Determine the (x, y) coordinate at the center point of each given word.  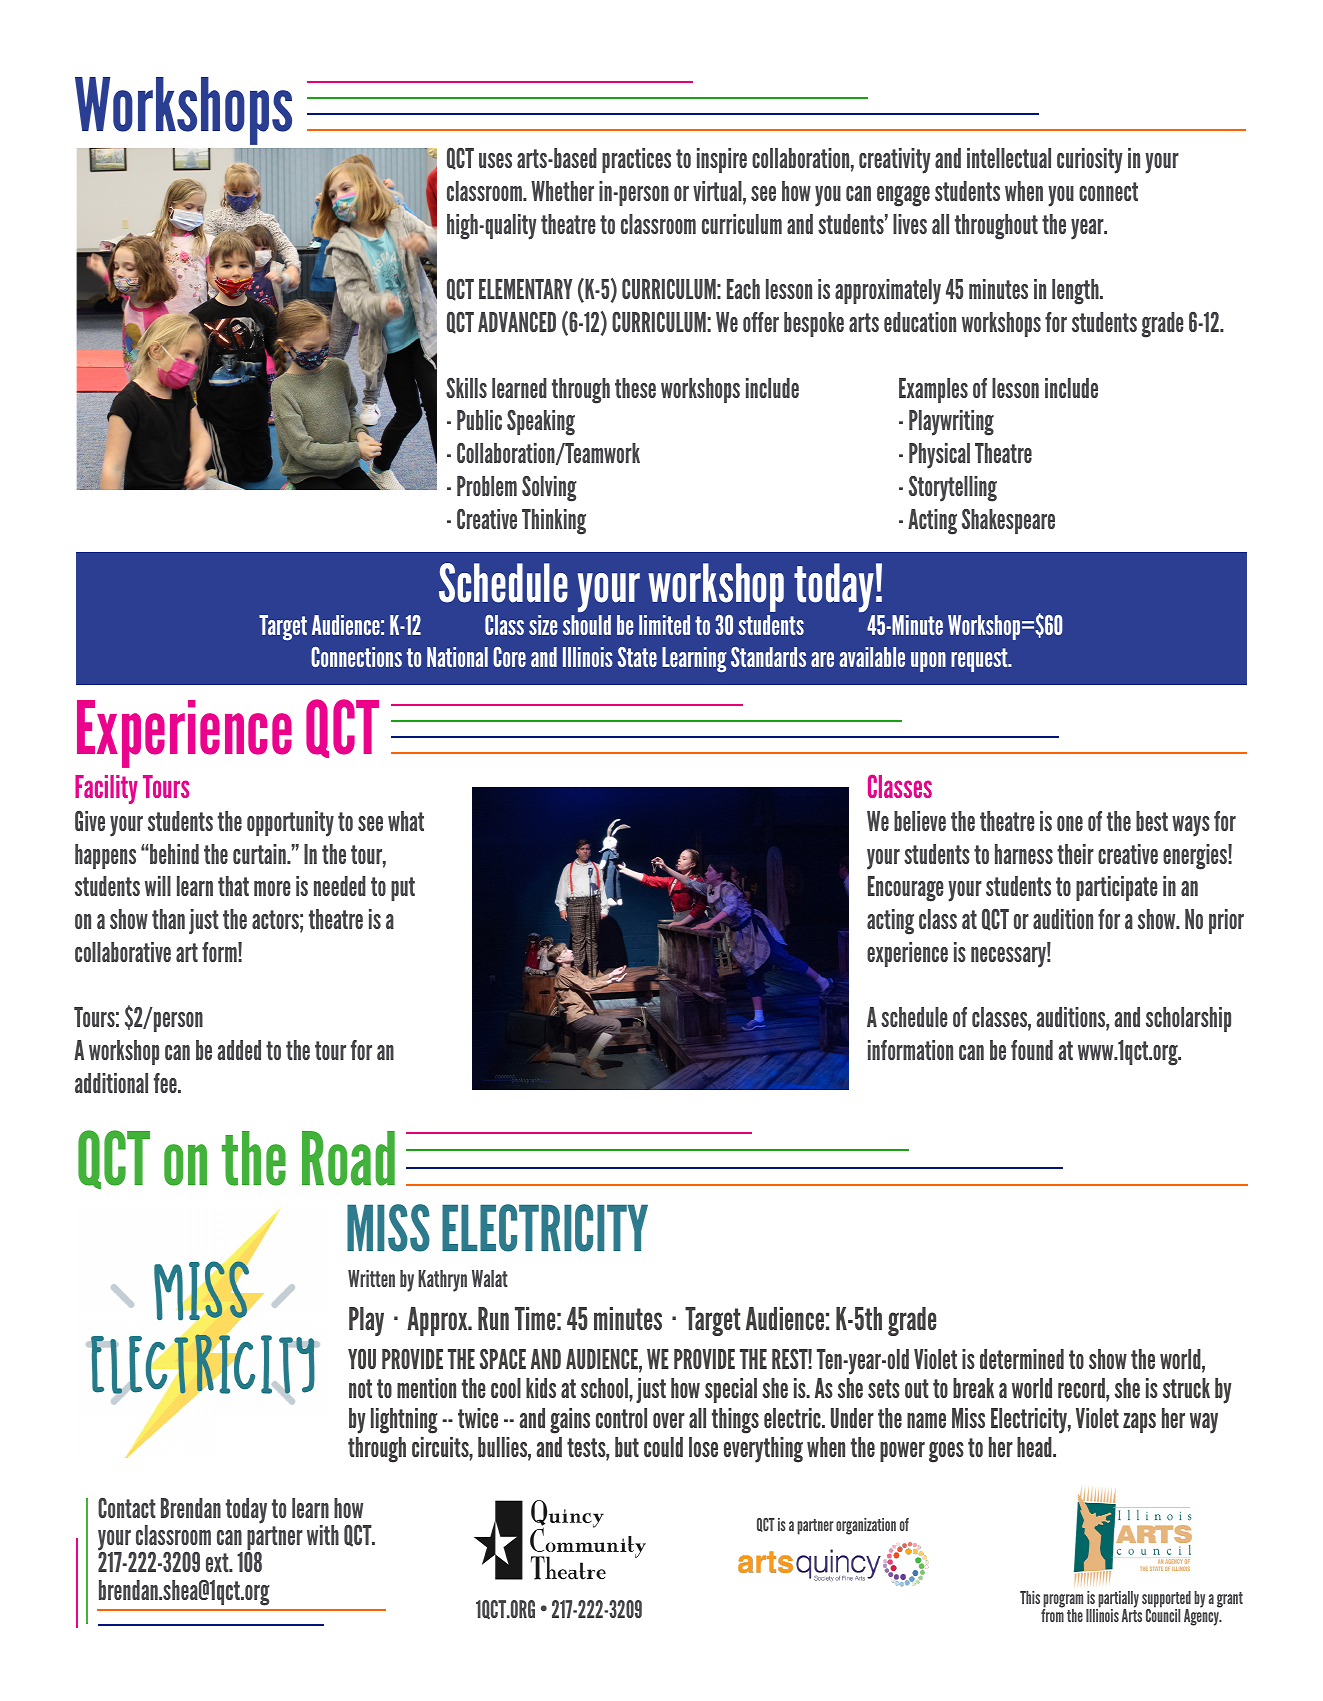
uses (495, 160)
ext (218, 1562)
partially (1117, 1601)
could (663, 1447)
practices (636, 160)
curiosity (1090, 161)
